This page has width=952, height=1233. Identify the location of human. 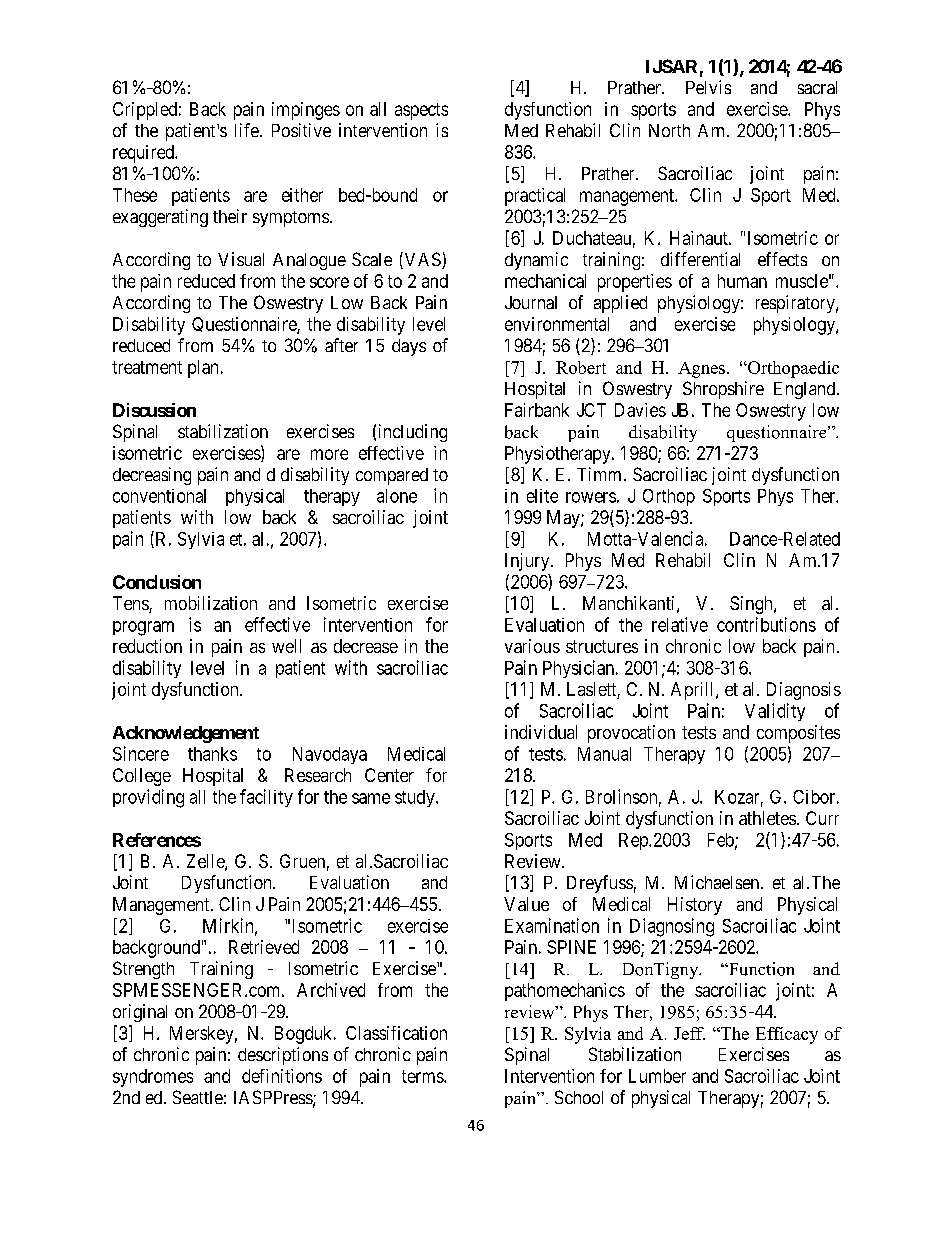
(742, 281).
